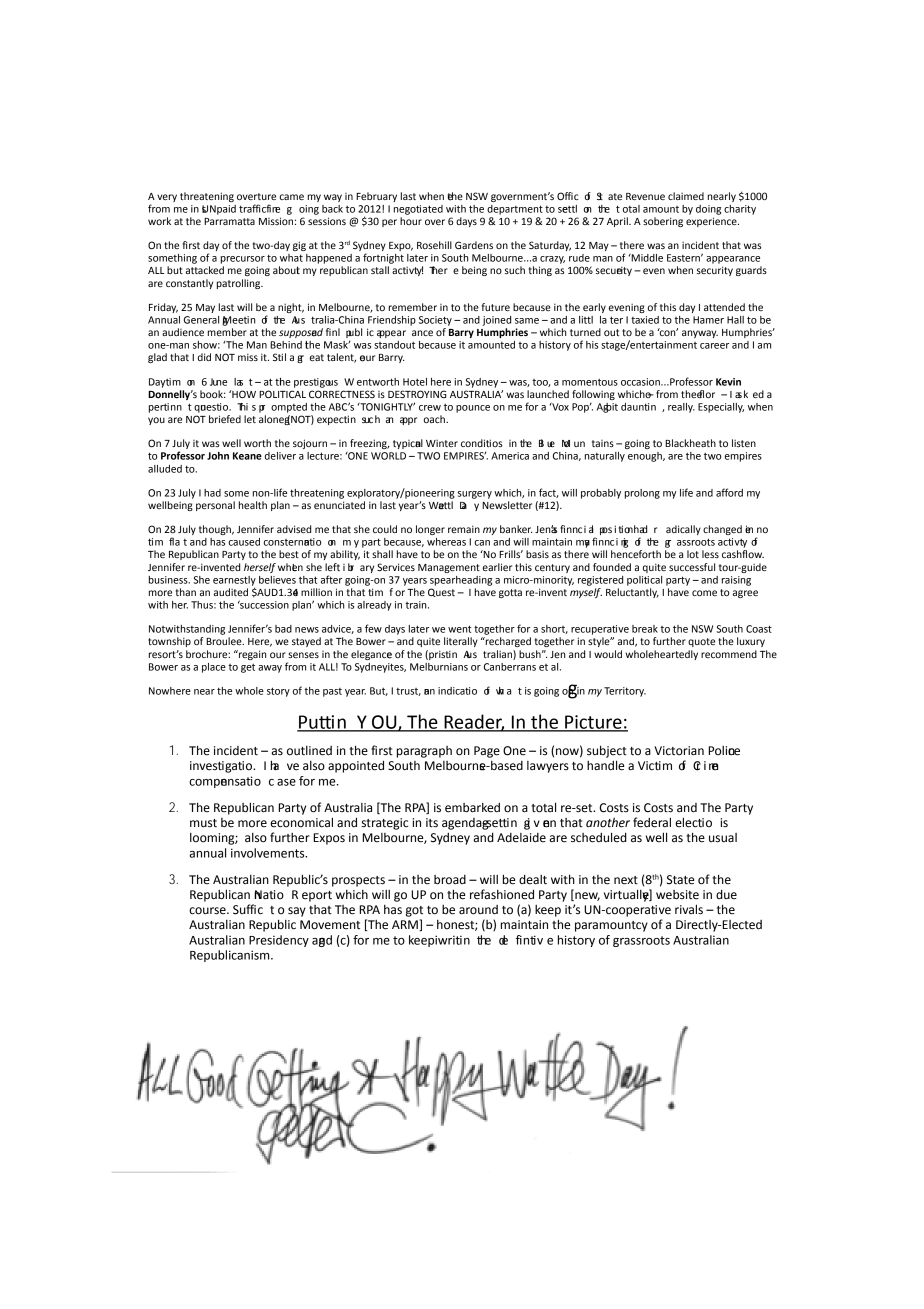 The width and height of the screenshot is (924, 1309). Describe the element at coordinates (234, 582) in the screenshot. I see `earnestly` at that location.
